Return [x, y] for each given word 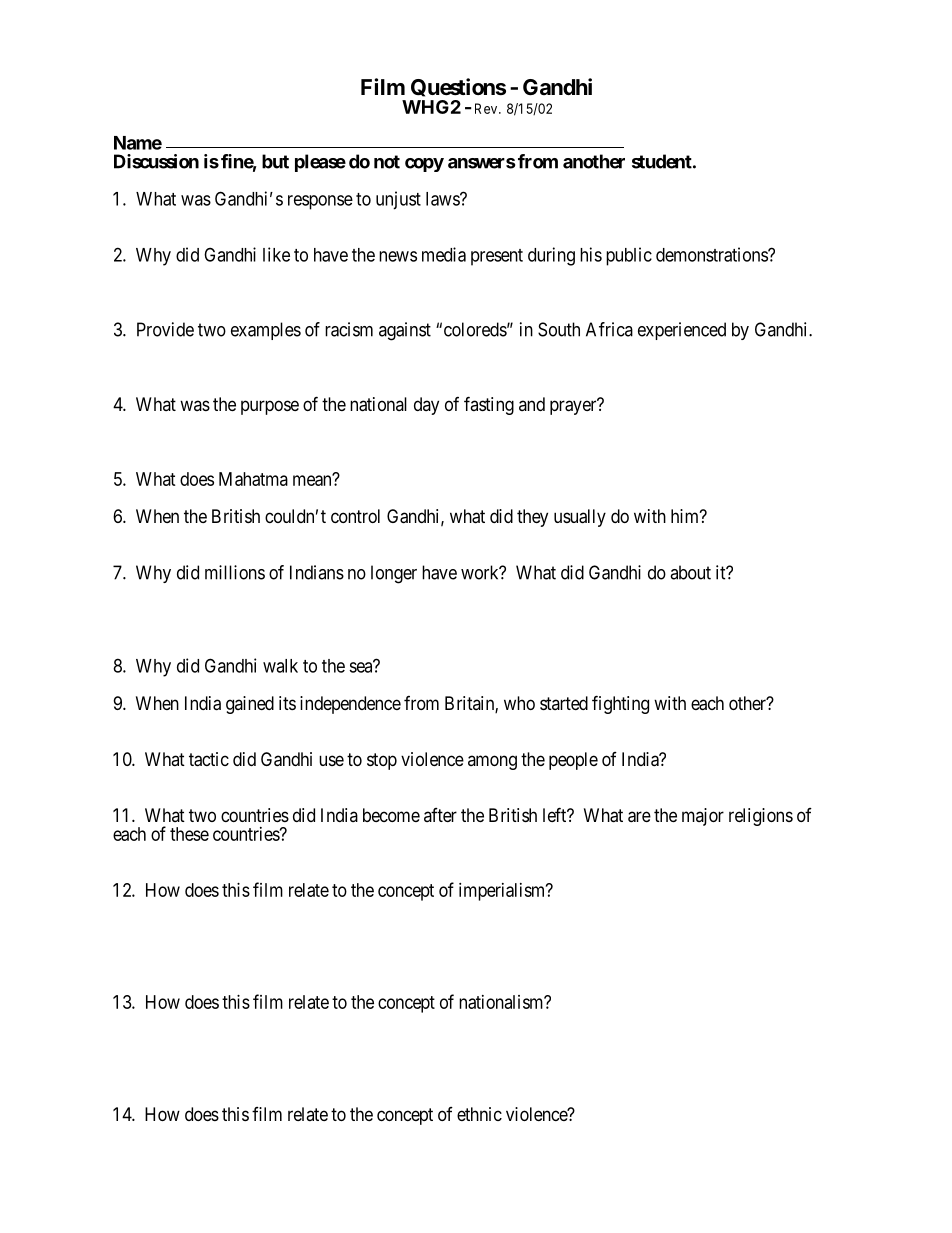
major [703, 817]
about [690, 572]
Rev [485, 108]
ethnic [479, 1114]
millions [235, 572]
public [629, 256]
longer [394, 574]
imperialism [503, 892]
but [275, 161]
